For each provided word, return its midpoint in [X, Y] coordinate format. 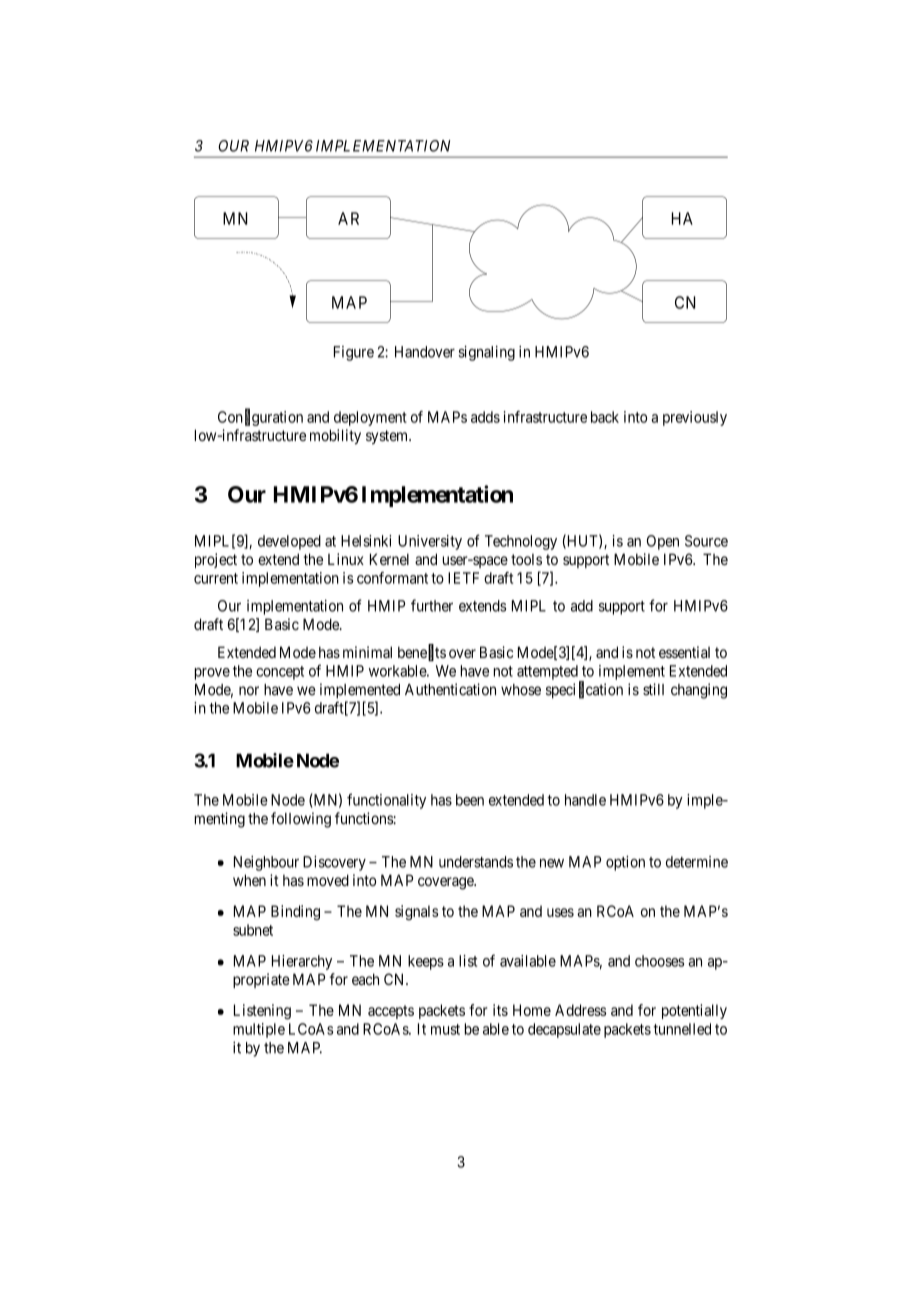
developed [289, 542]
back [605, 417]
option [625, 863]
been [470, 800]
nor [249, 691]
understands [476, 862]
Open [663, 542]
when [249, 880]
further [432, 605]
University [430, 542]
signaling [486, 353]
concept [280, 673]
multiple [259, 1030]
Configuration [260, 418]
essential [684, 652]
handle [585, 800]
